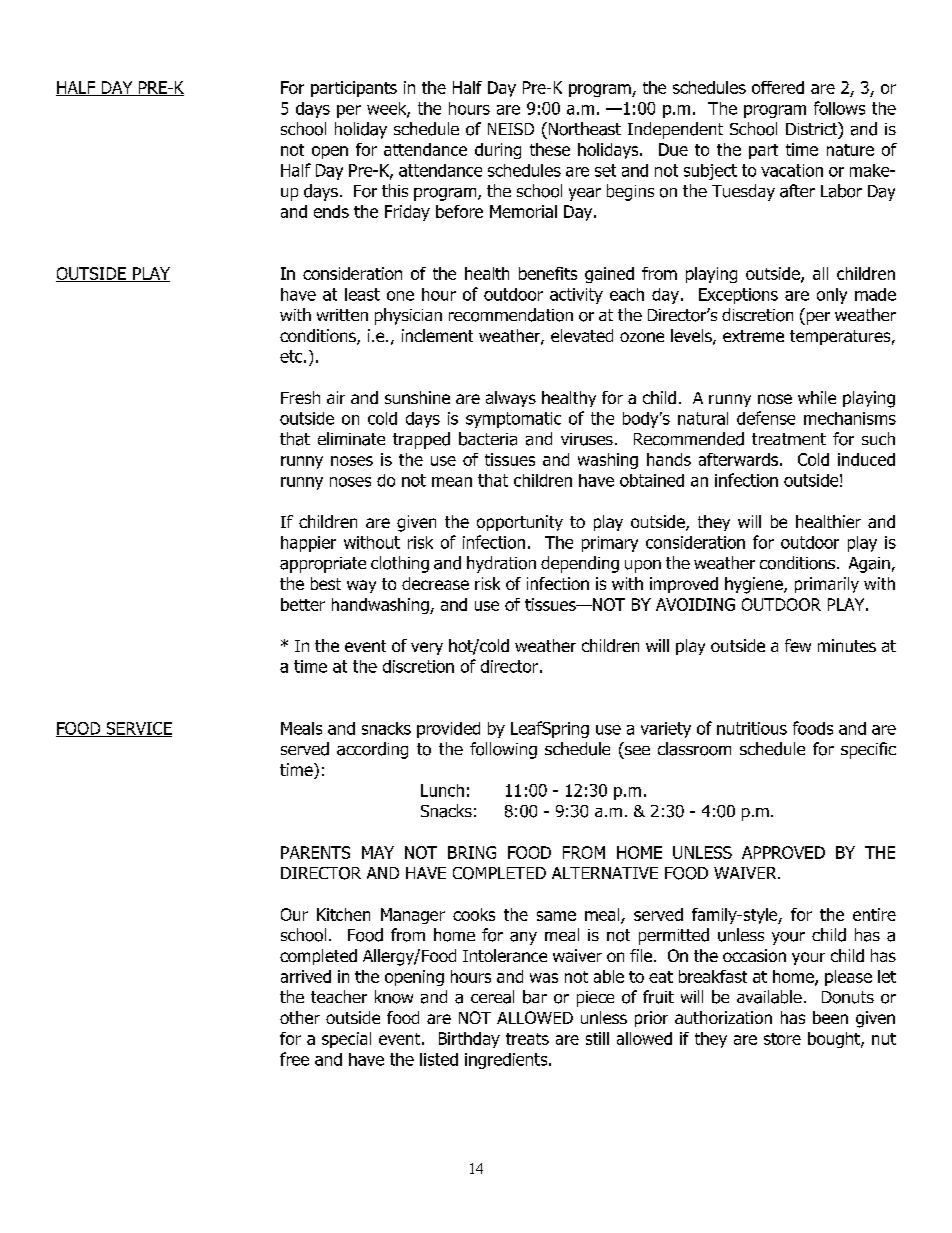  I want to click on nutritious, so click(752, 728).
